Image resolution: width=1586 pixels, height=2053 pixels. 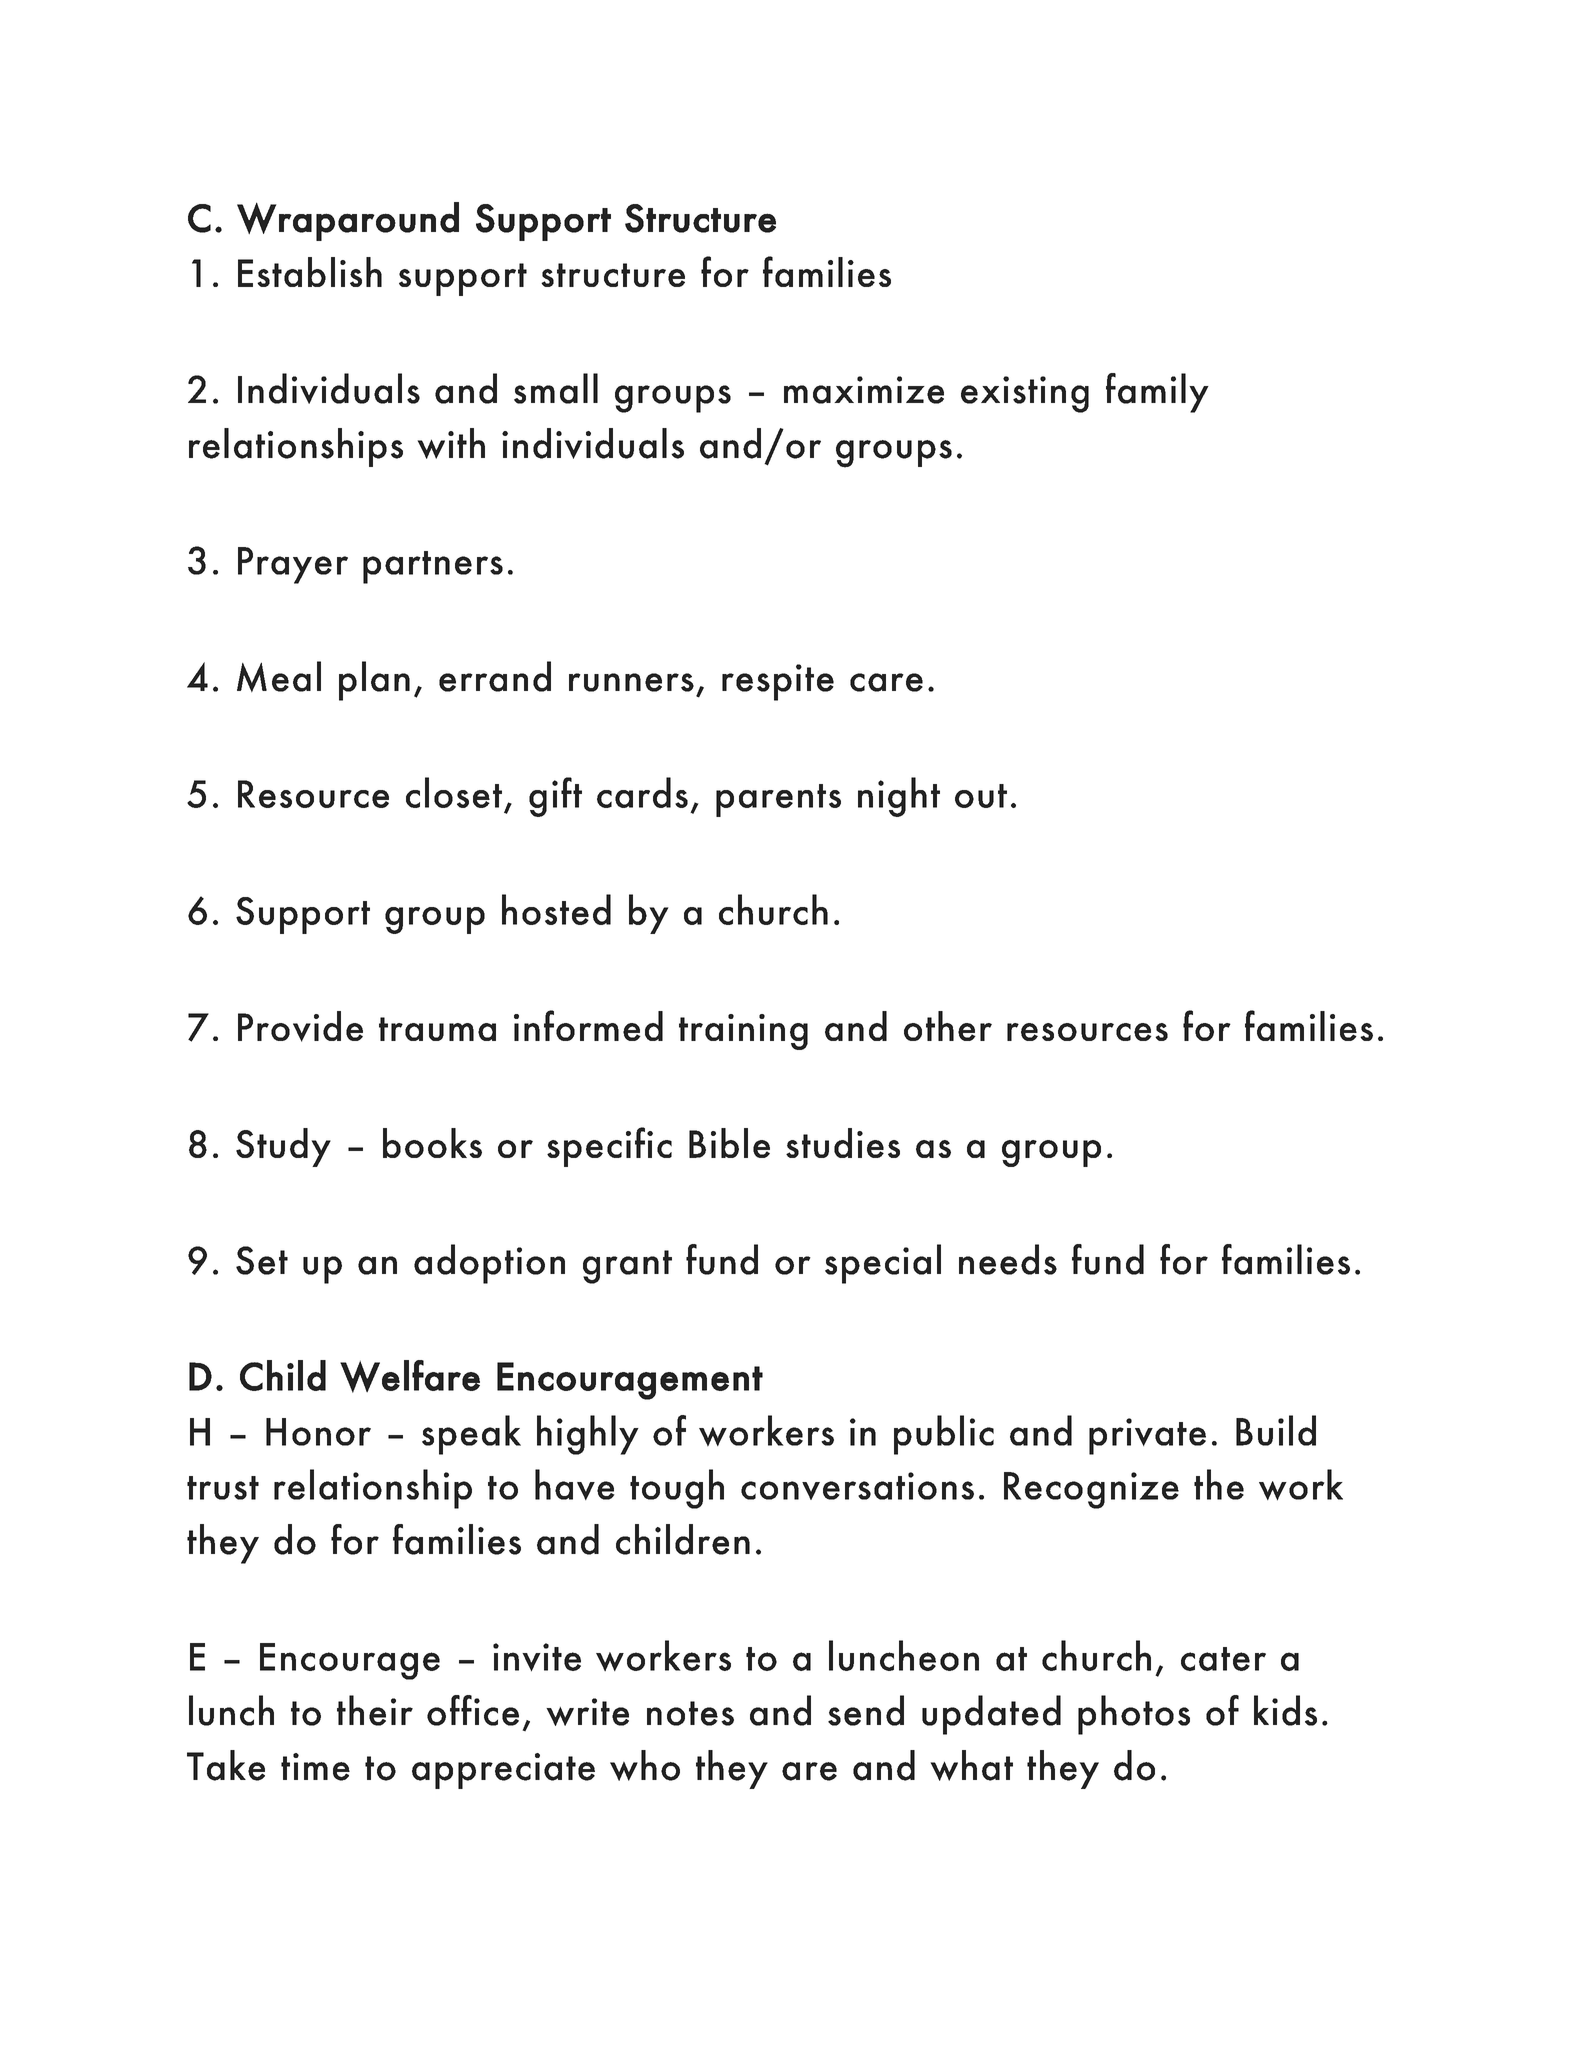 What do you see at coordinates (1157, 393) in the screenshot?
I see `family` at bounding box center [1157, 393].
